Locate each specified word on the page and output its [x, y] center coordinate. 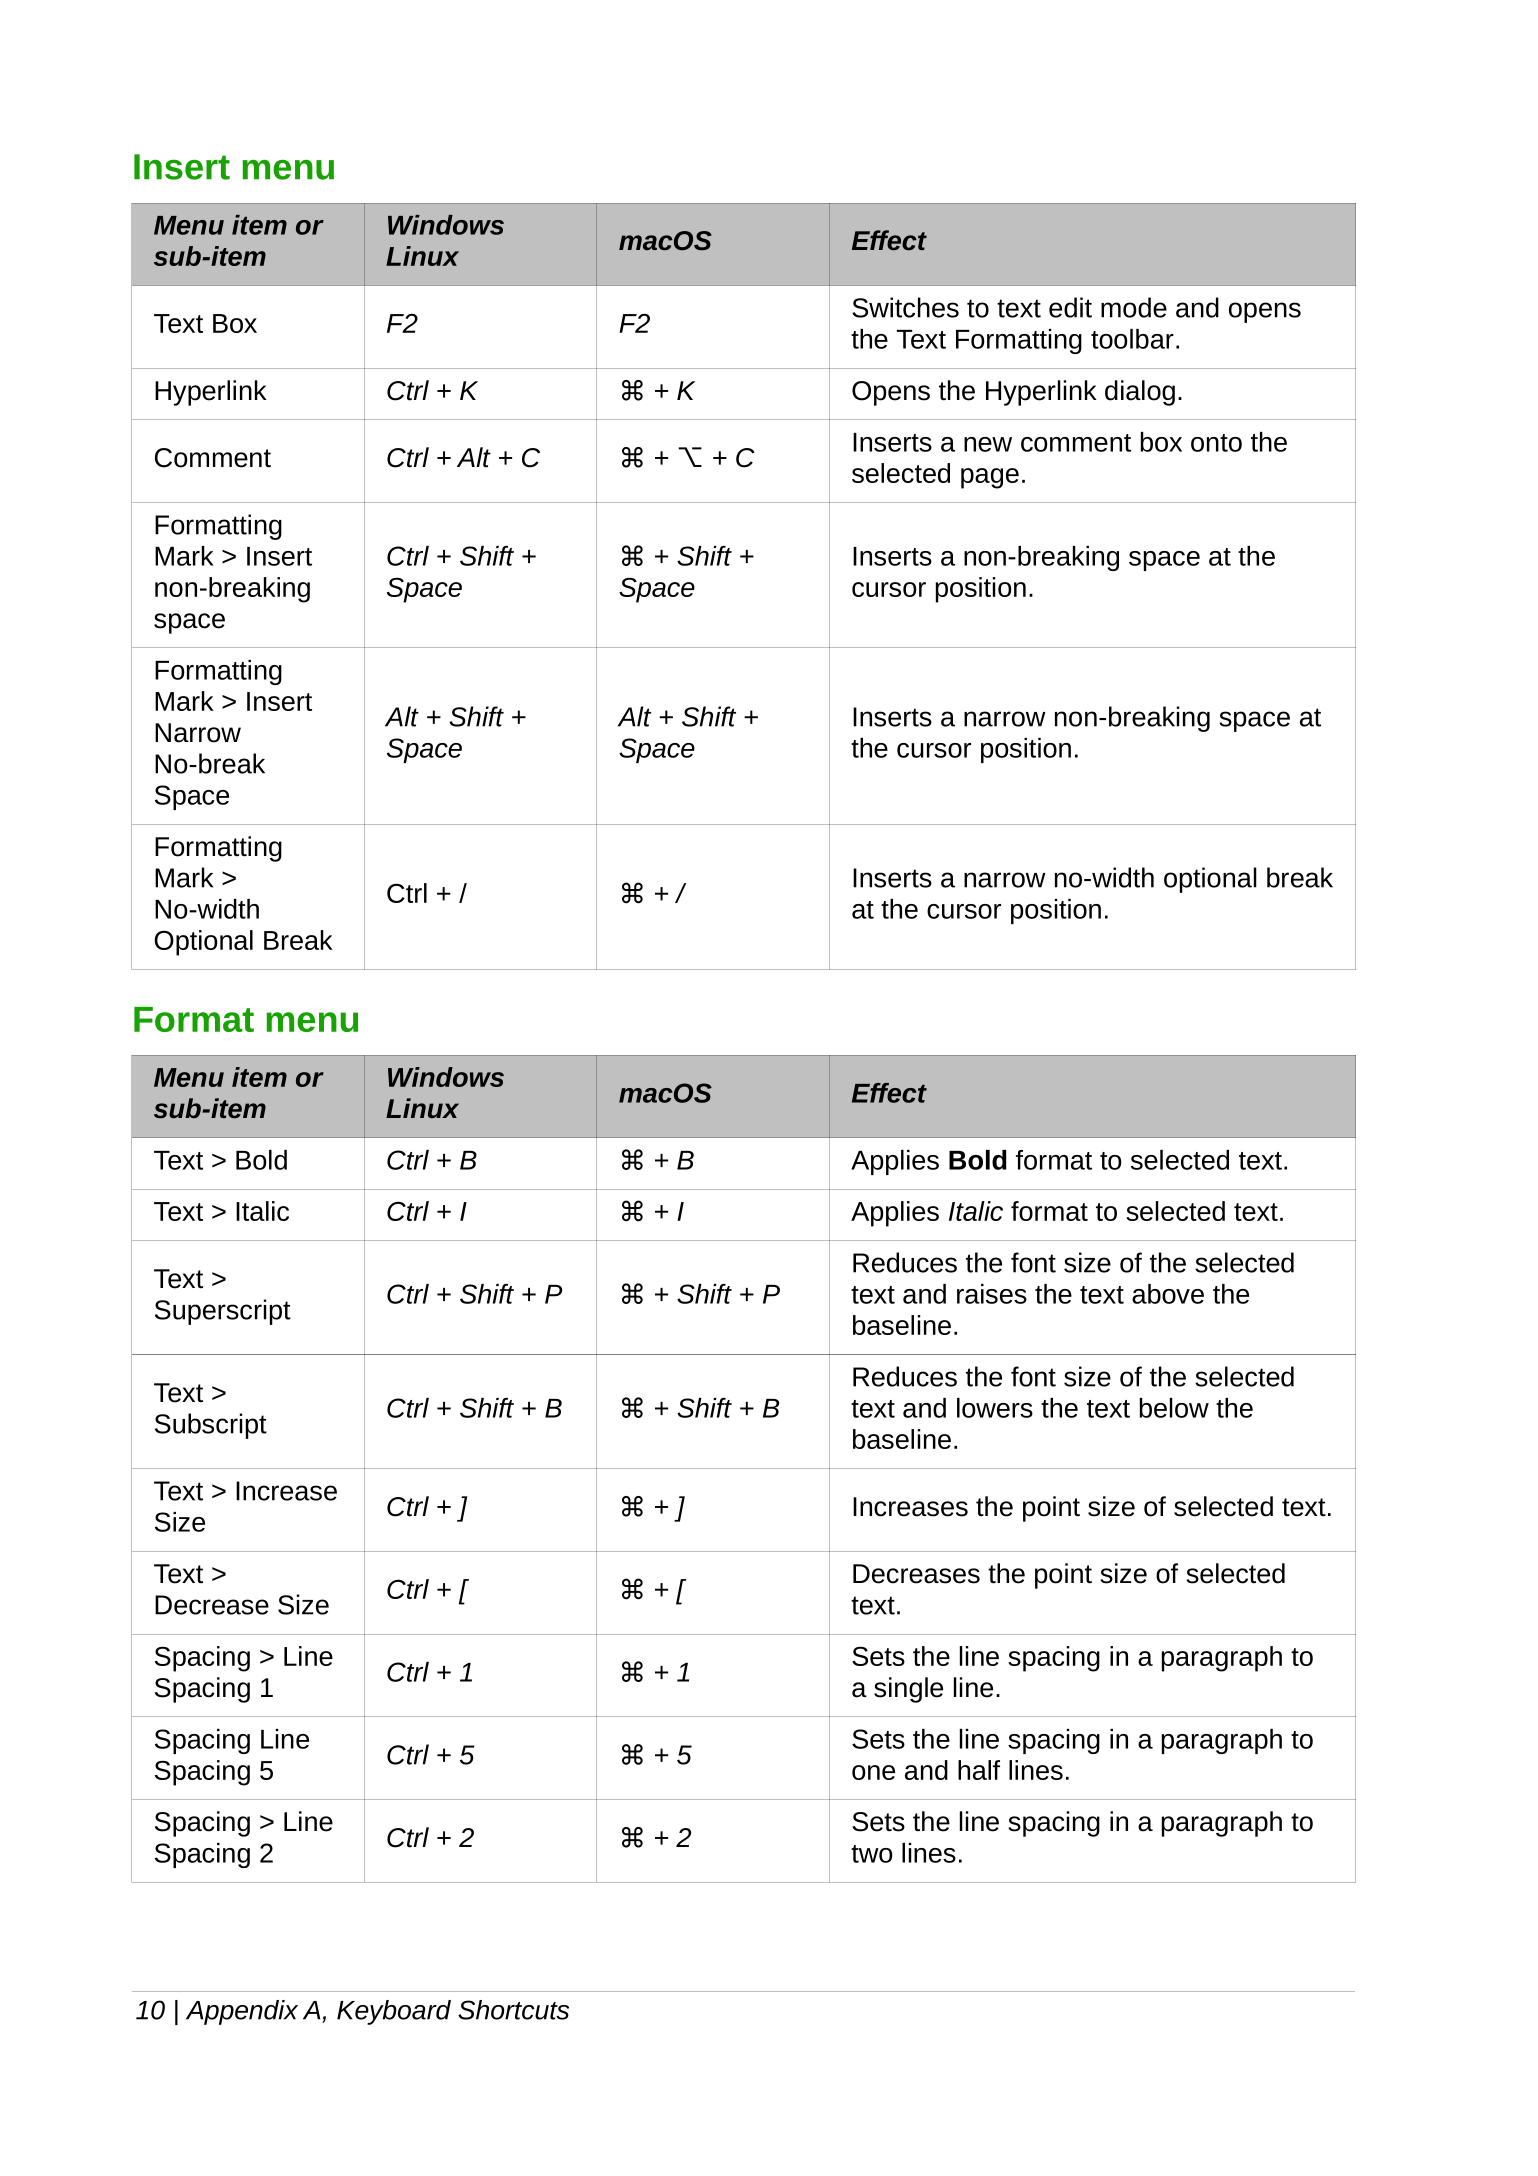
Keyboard [394, 2012]
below [1174, 1408]
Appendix [242, 2012]
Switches [905, 307]
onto [1216, 443]
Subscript [211, 1426]
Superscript [223, 1312]
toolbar [1132, 339]
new [988, 444]
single [908, 1690]
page [990, 478]
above [1168, 1294]
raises [992, 1294]
